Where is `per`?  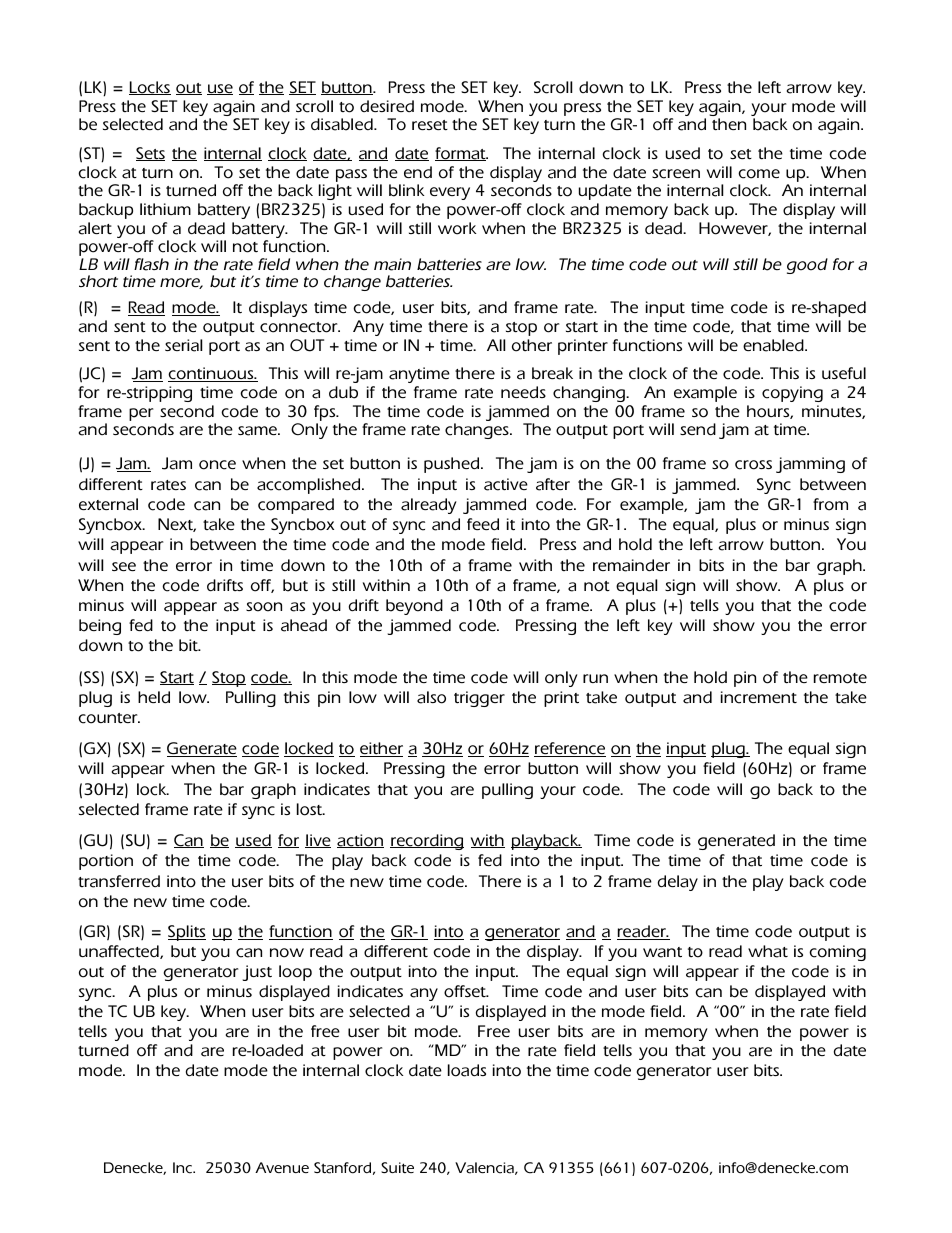 per is located at coordinates (141, 414).
